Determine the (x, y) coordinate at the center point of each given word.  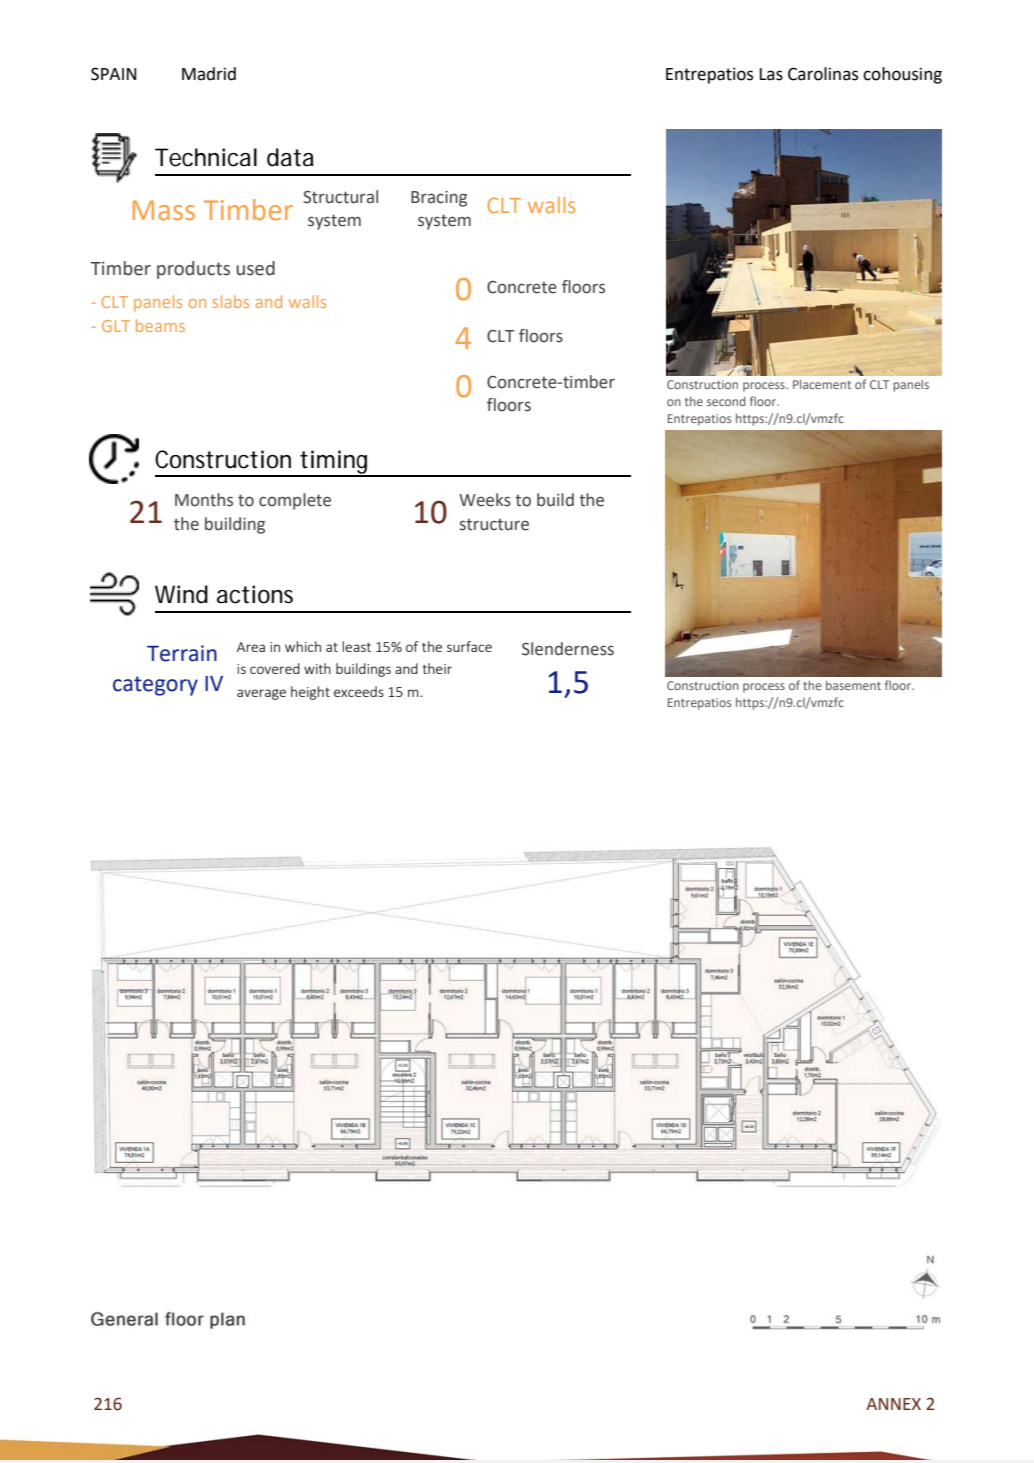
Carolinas (823, 74)
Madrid (209, 74)
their (437, 668)
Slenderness (568, 649)
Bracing (439, 199)
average (261, 694)
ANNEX (893, 1404)
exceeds (359, 691)
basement (853, 685)
